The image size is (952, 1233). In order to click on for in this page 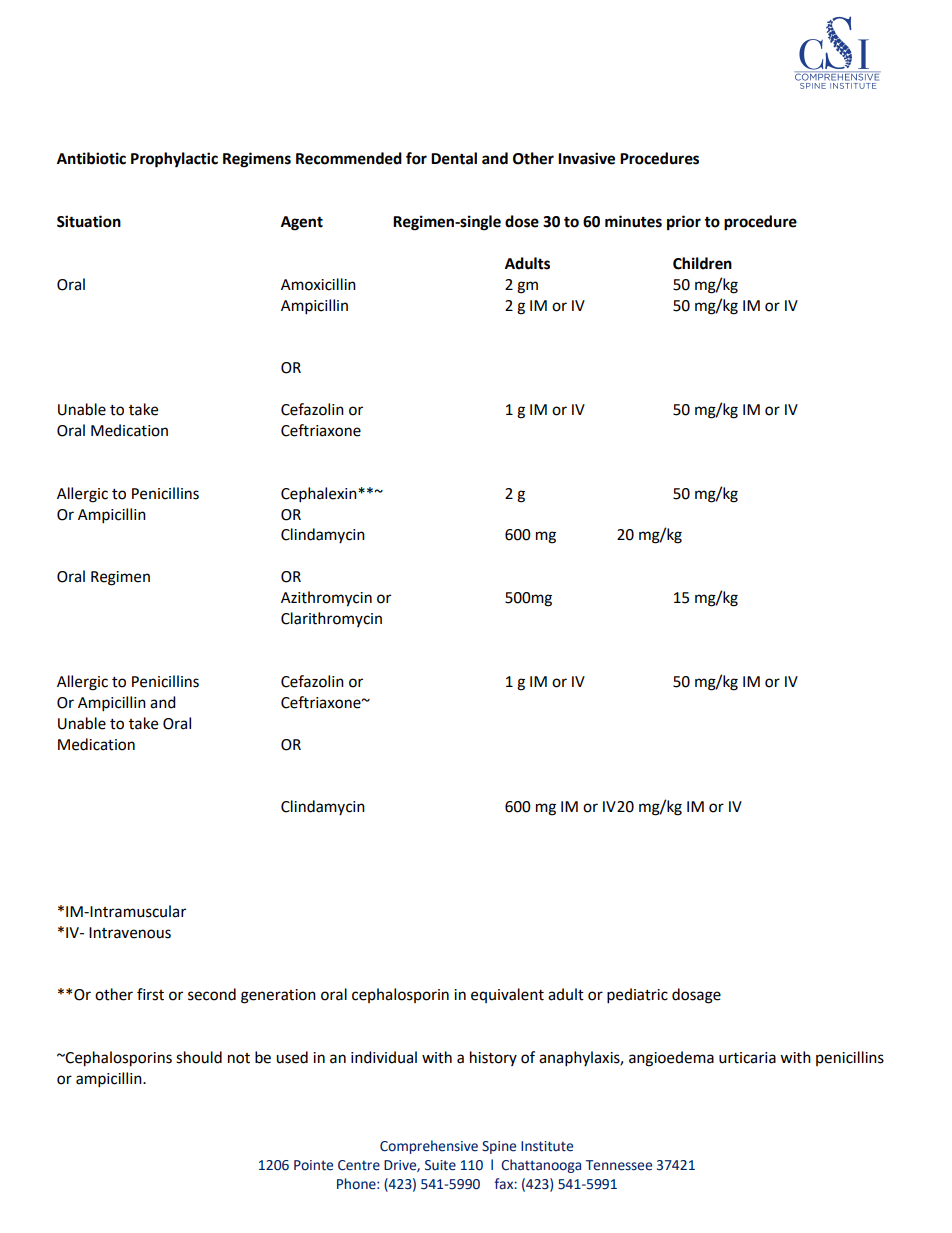, I will do `click(416, 158)`.
